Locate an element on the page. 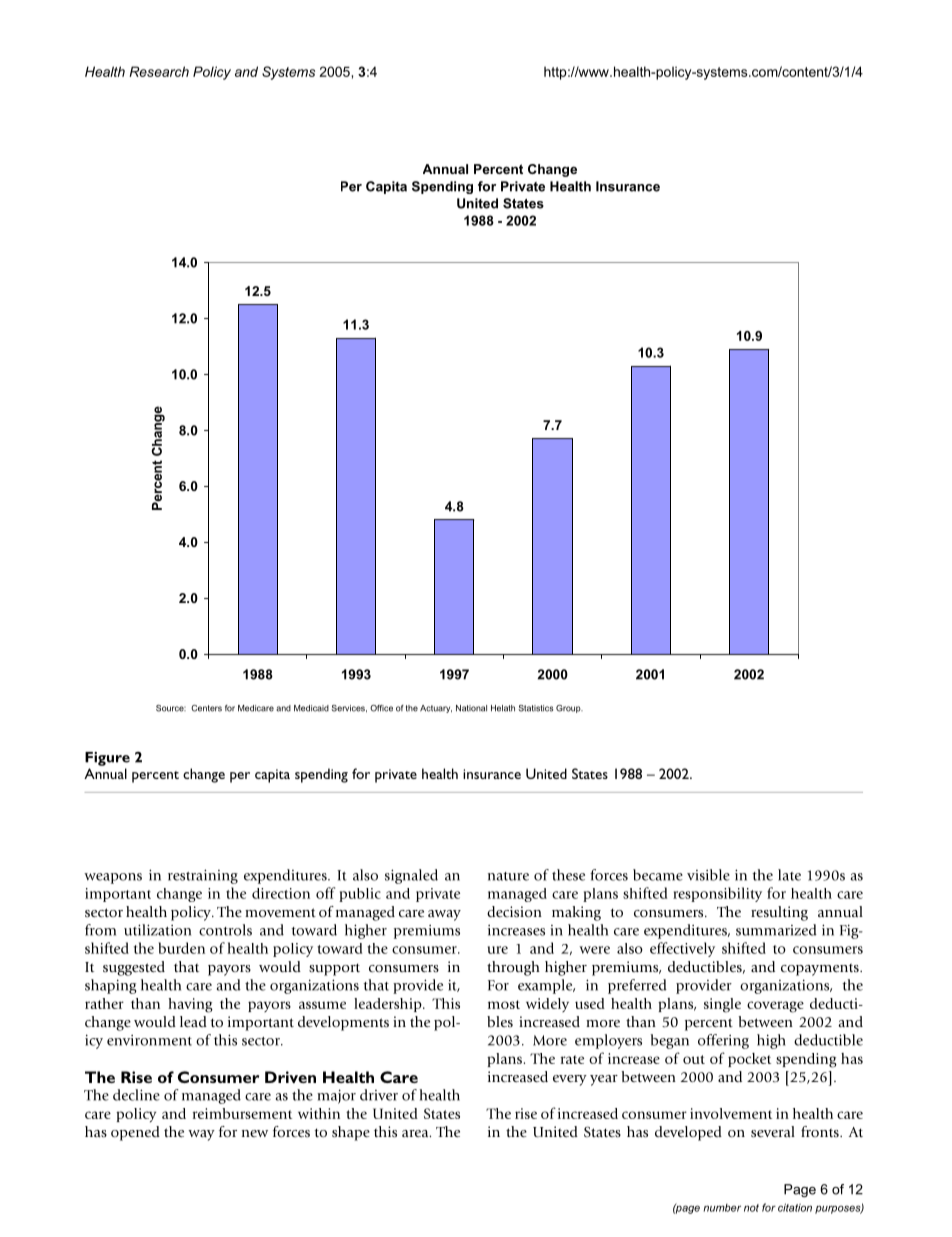 Image resolution: width=952 pixels, height=1237 pixels. opened is located at coordinates (135, 1133).
